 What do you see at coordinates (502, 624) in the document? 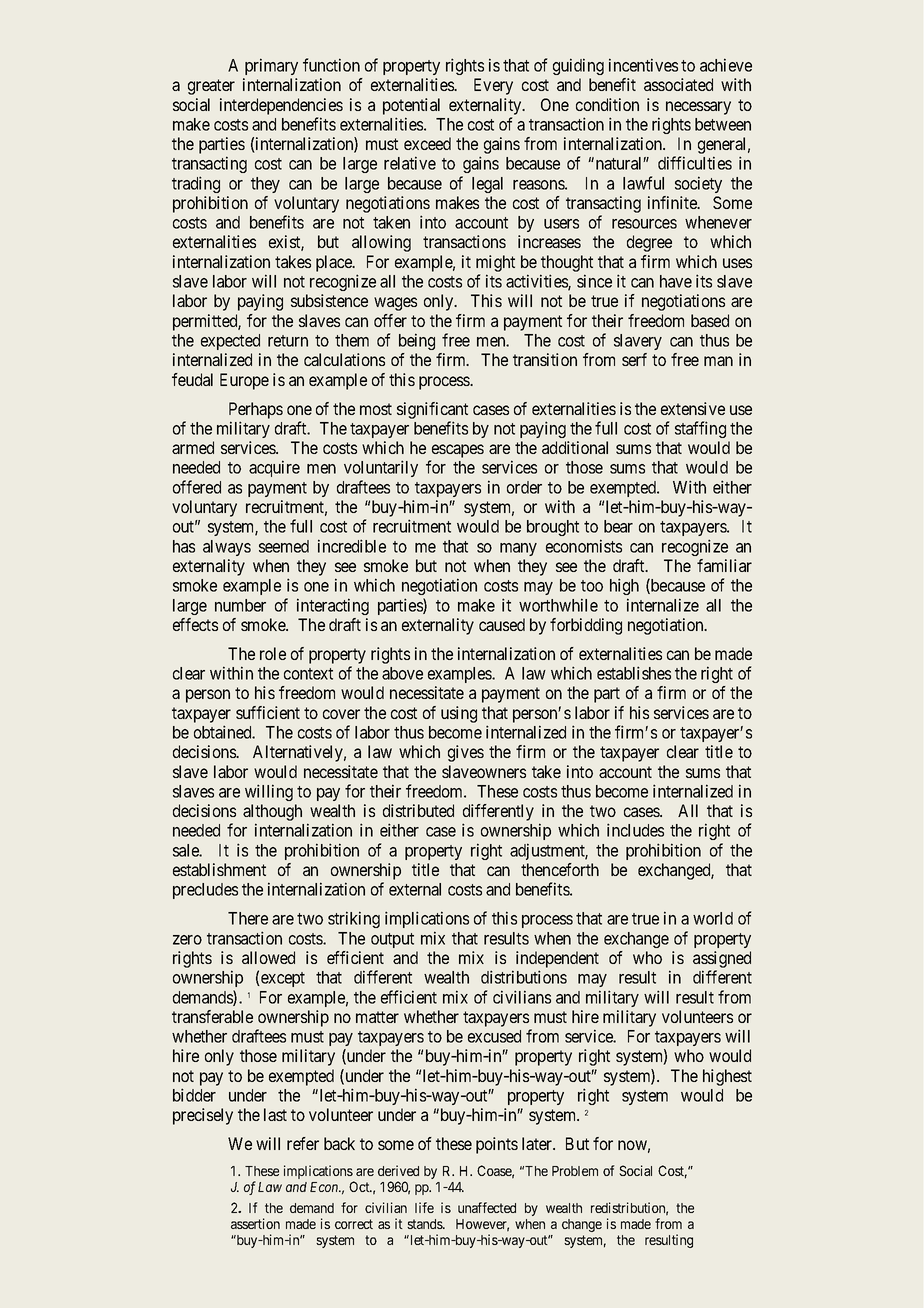
I see `caused` at bounding box center [502, 624].
